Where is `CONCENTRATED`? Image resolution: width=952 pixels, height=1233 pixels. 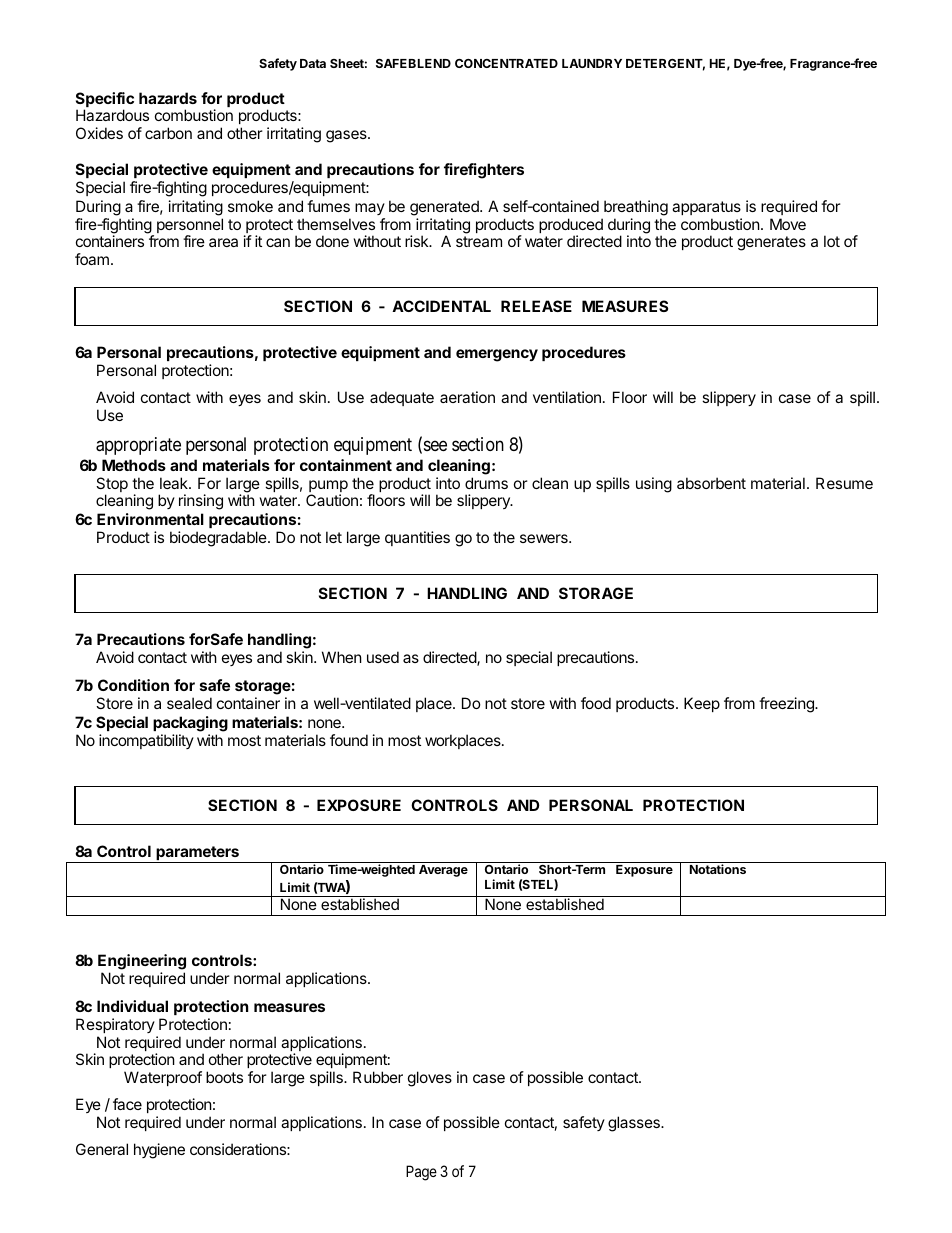
CONCENTRATED is located at coordinates (506, 63).
